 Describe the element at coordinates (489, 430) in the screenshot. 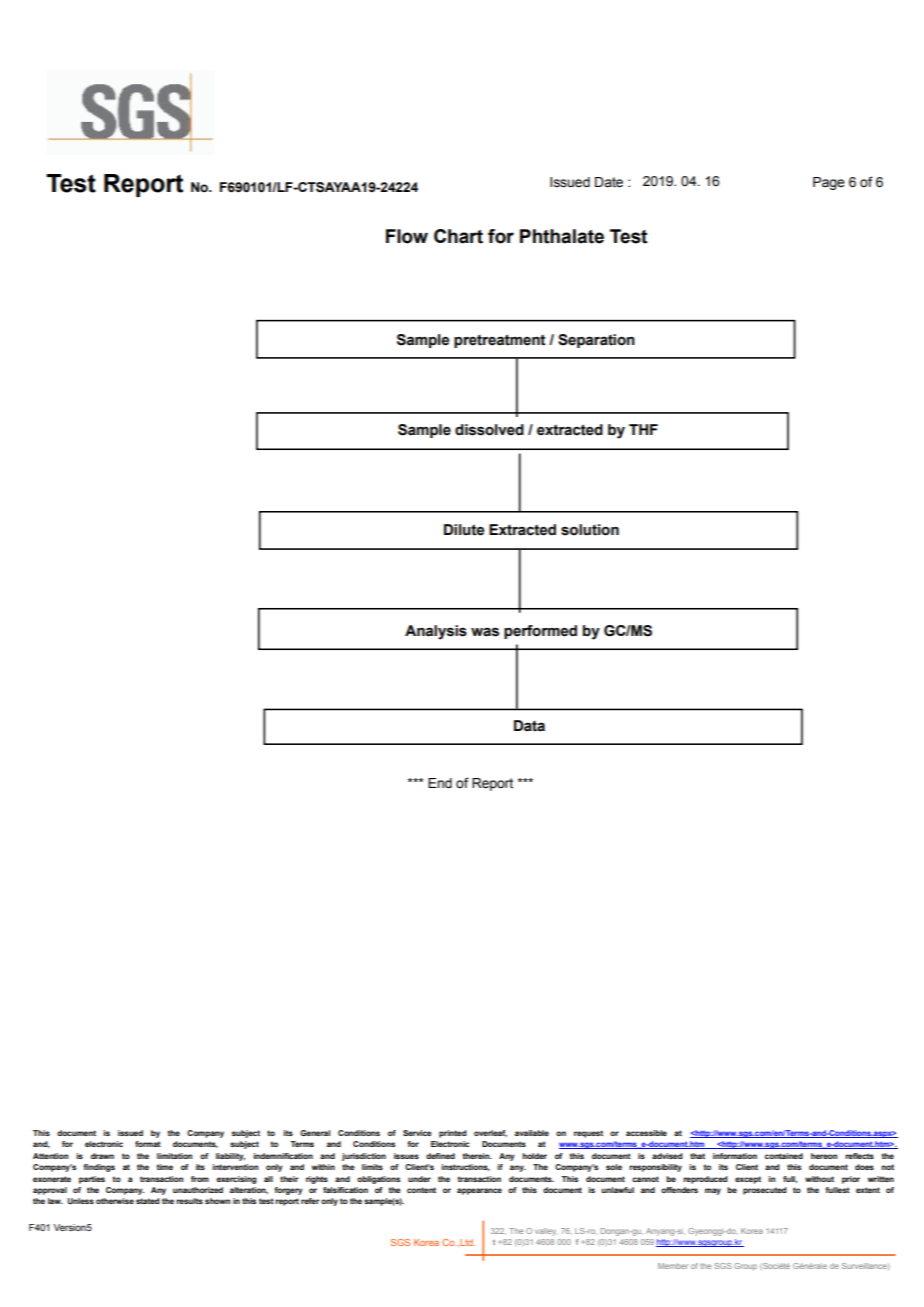

I see `dissolved` at that location.
